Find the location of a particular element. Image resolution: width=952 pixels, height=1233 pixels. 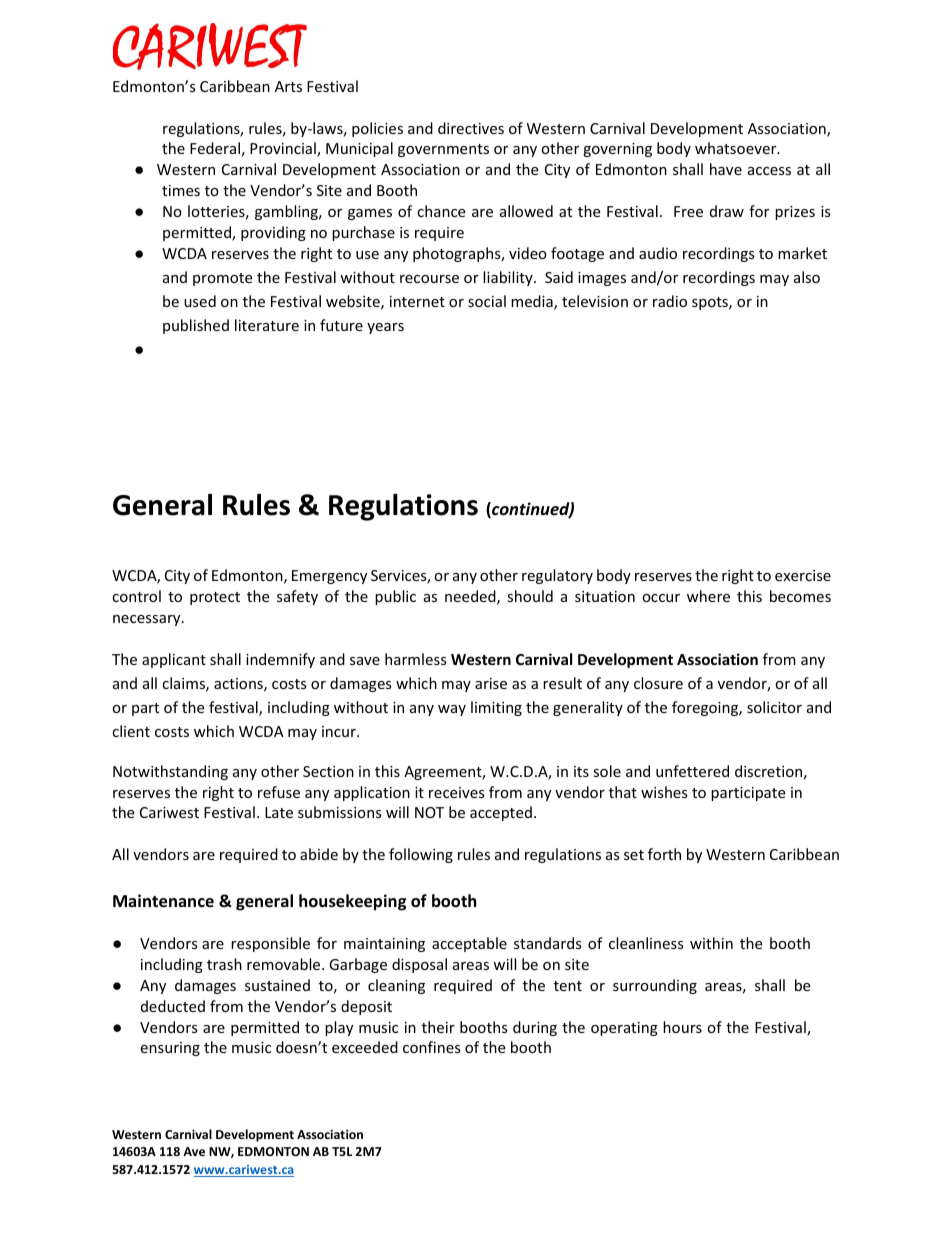

protect is located at coordinates (215, 598).
